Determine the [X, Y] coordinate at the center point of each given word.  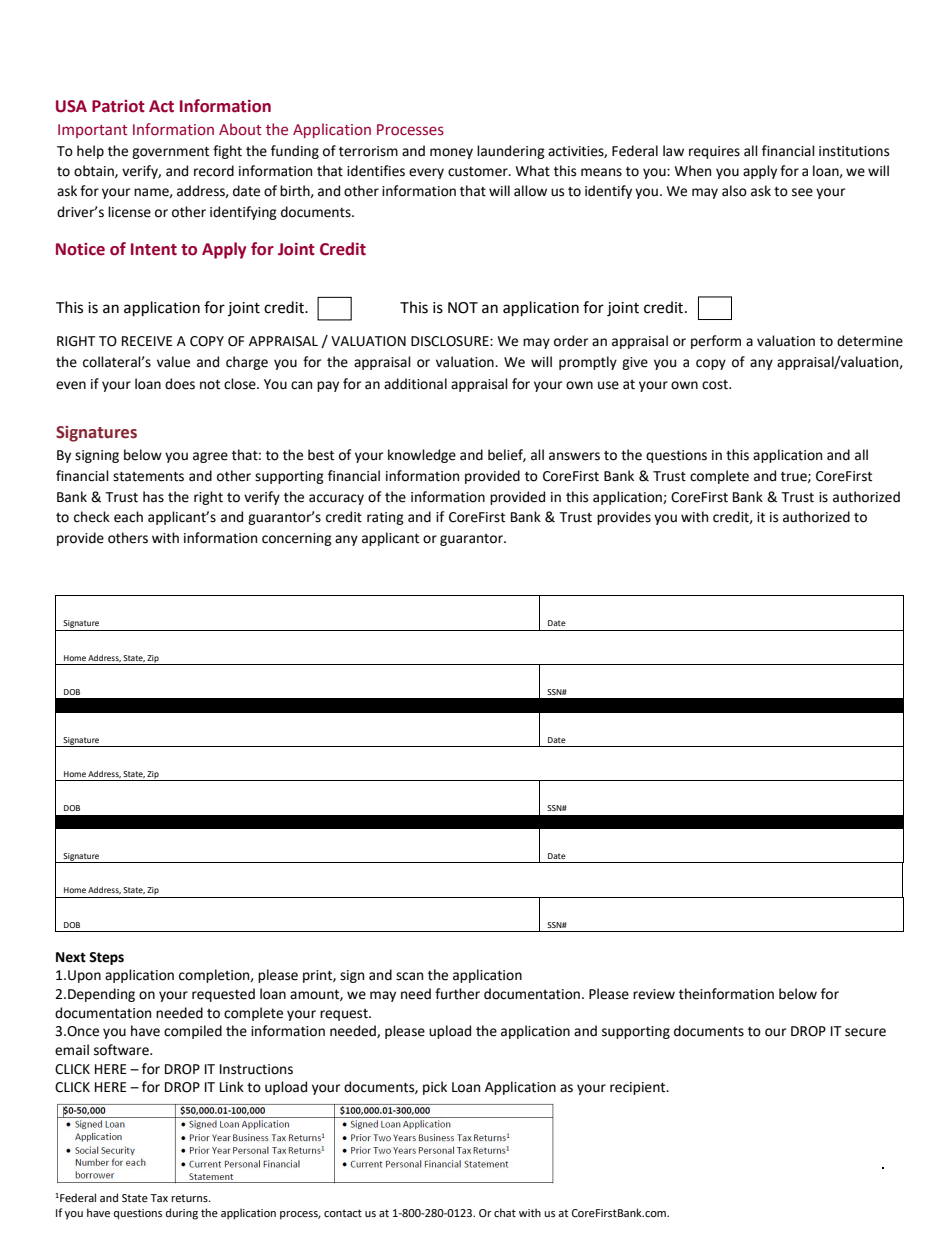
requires [714, 152]
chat [505, 1212]
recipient [639, 1088]
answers [574, 456]
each [128, 517]
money [451, 153]
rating [385, 518]
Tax [159, 1198]
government [170, 152]
